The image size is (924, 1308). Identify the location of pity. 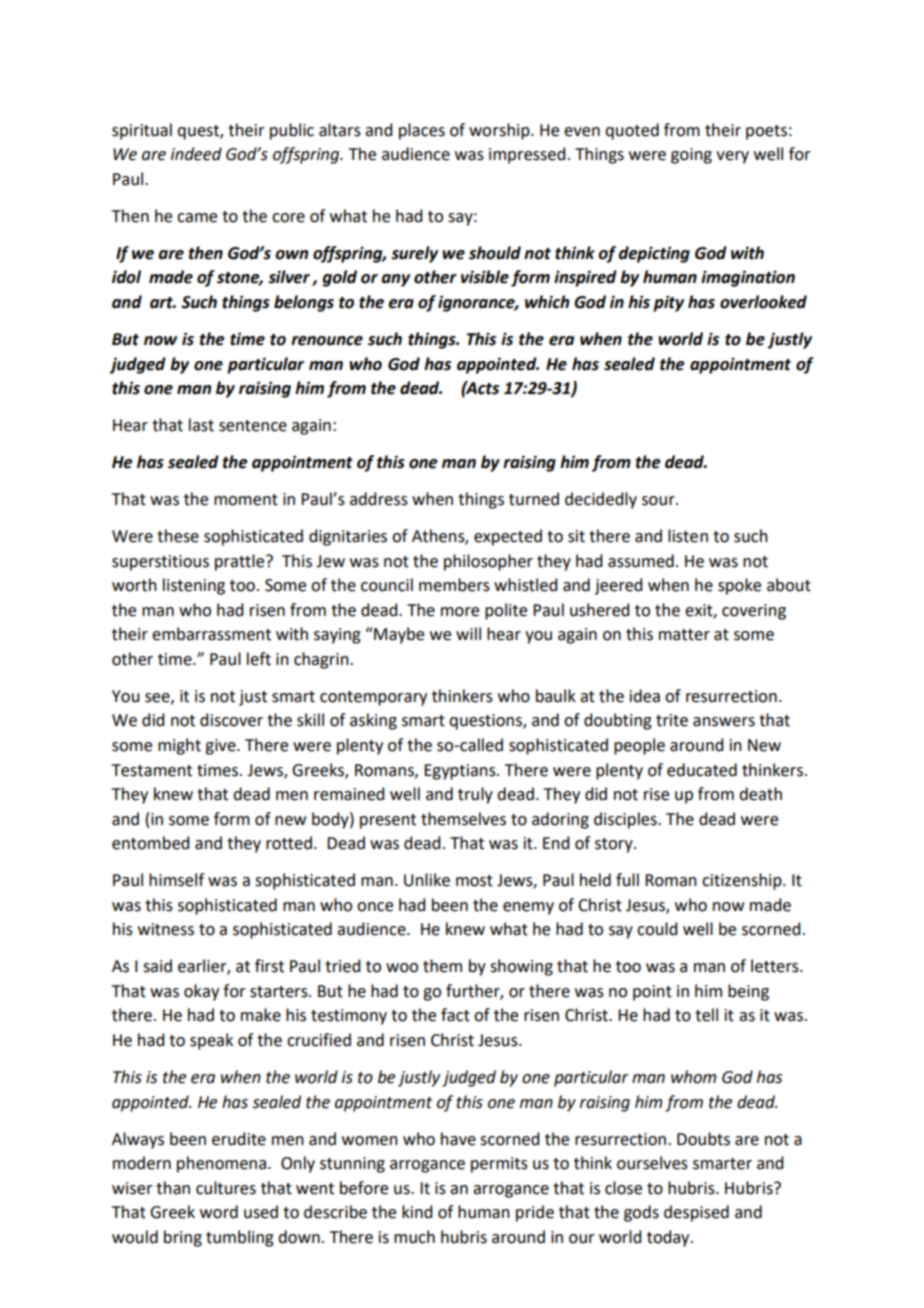
(668, 303).
